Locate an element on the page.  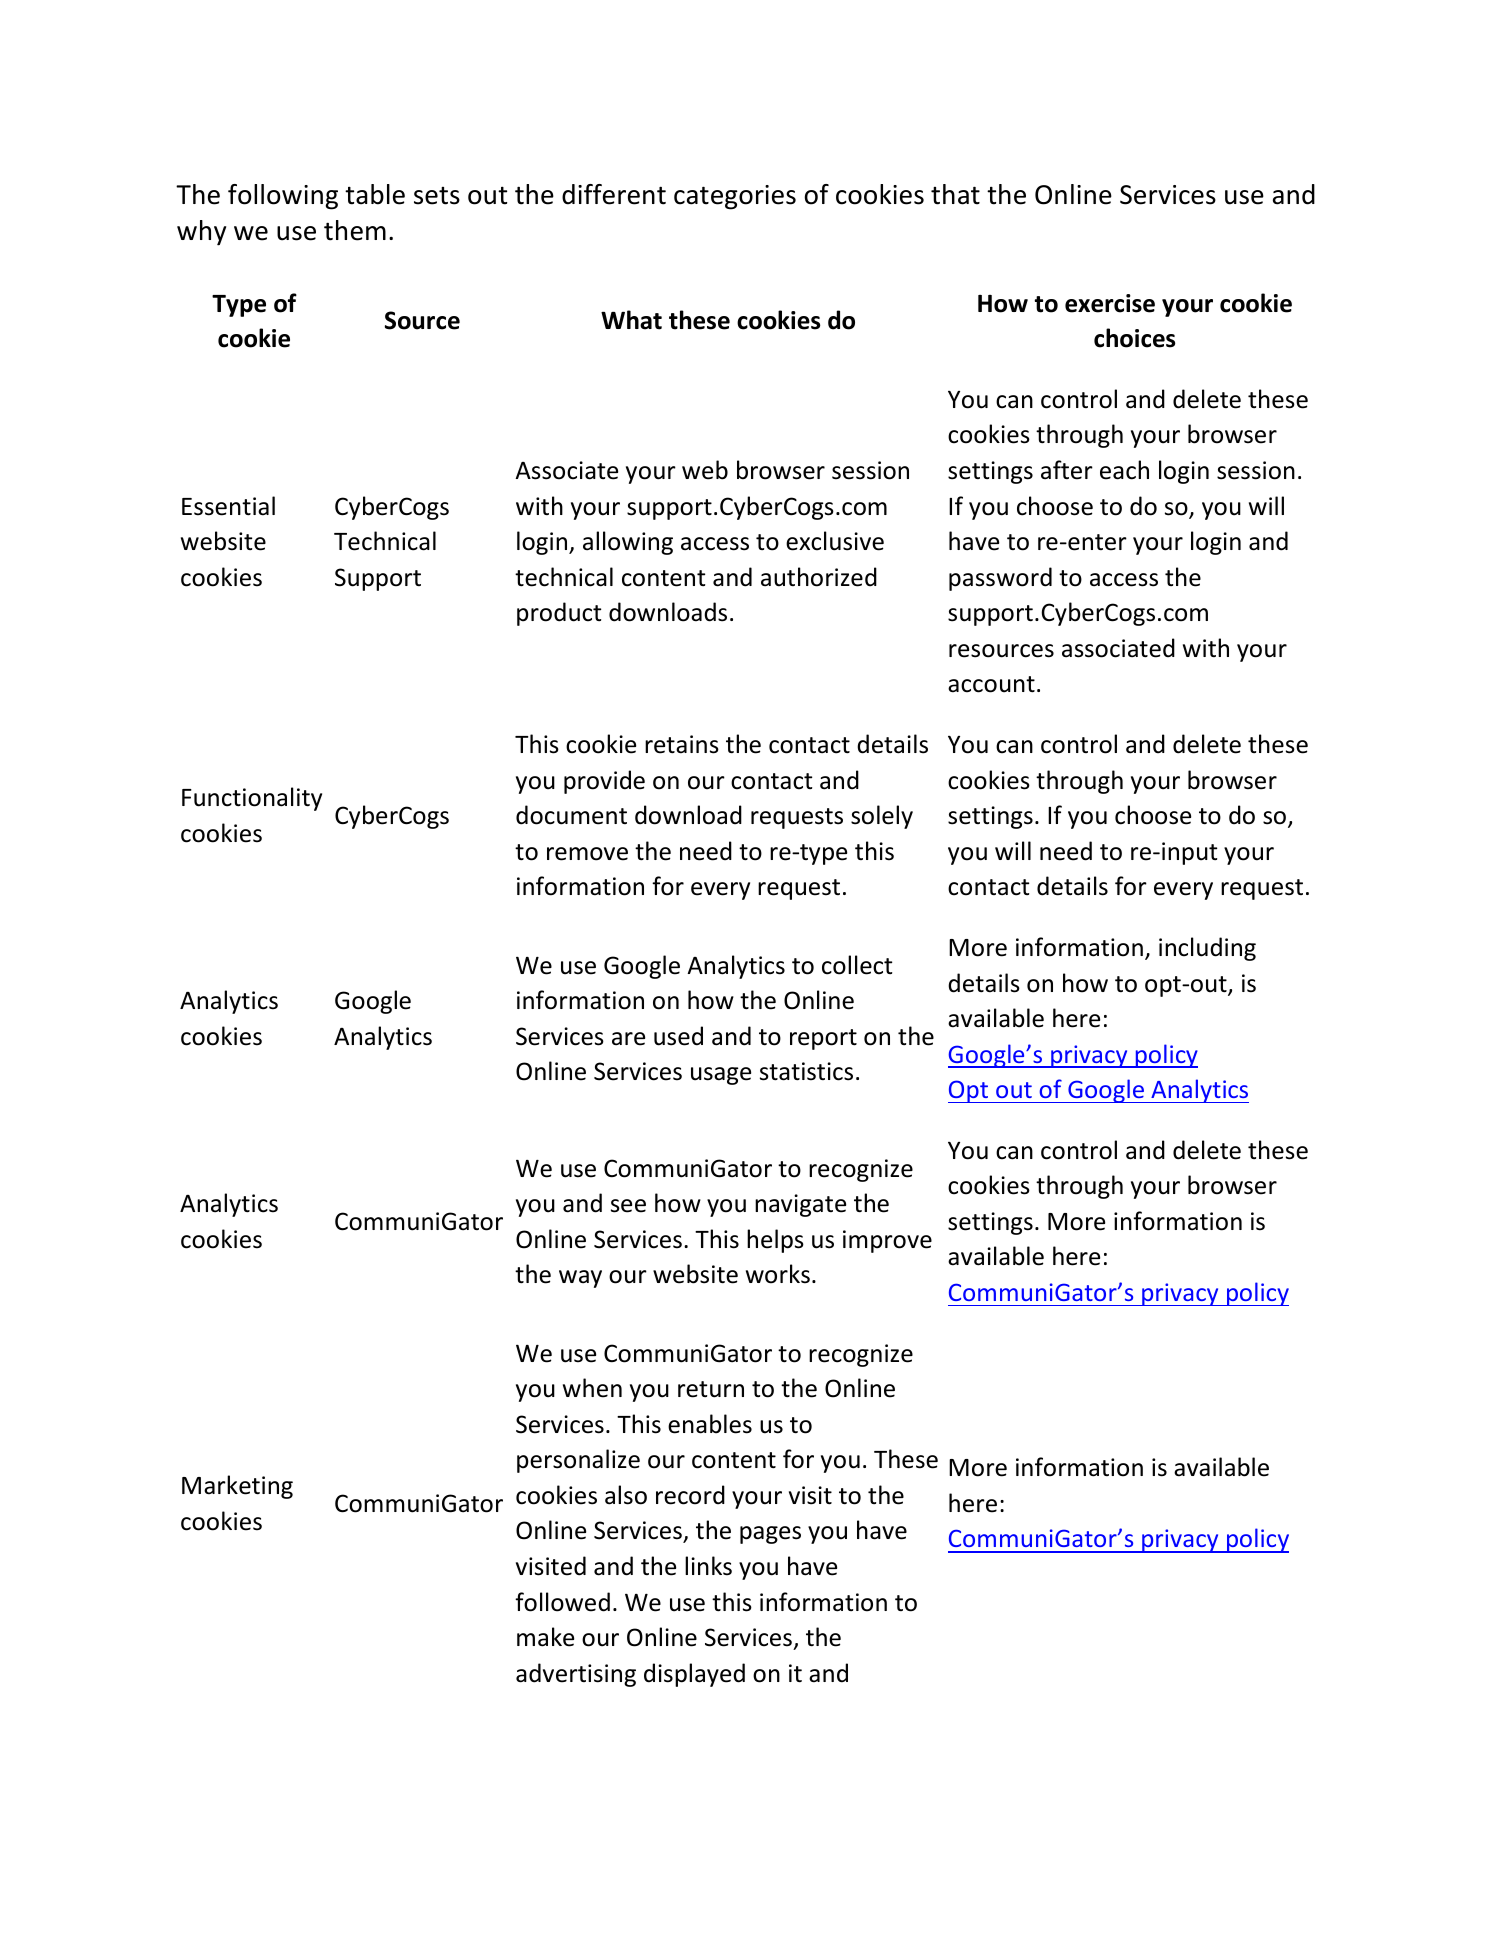
exercise is located at coordinates (1110, 303).
